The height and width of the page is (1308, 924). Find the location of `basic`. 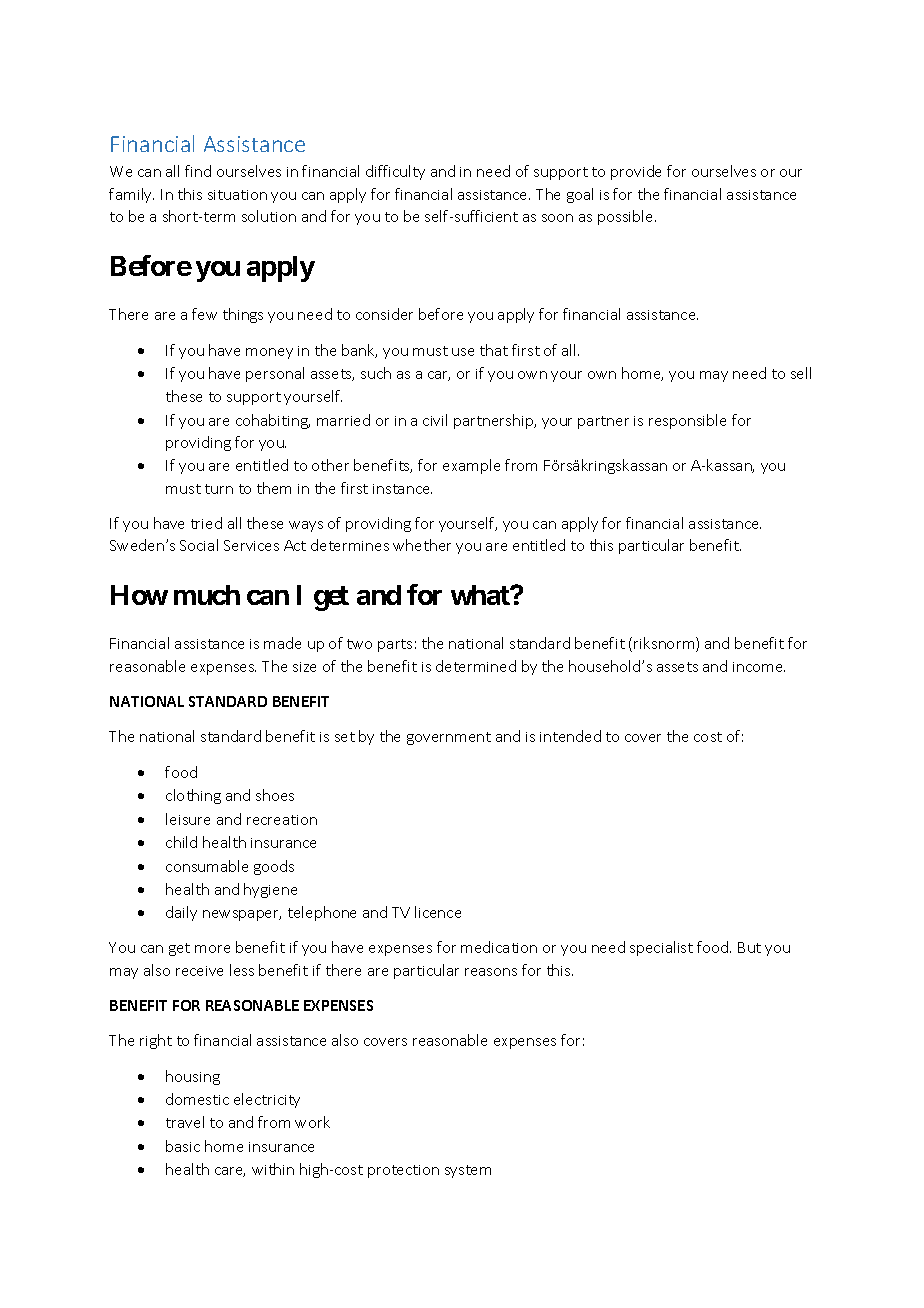

basic is located at coordinates (183, 1146).
